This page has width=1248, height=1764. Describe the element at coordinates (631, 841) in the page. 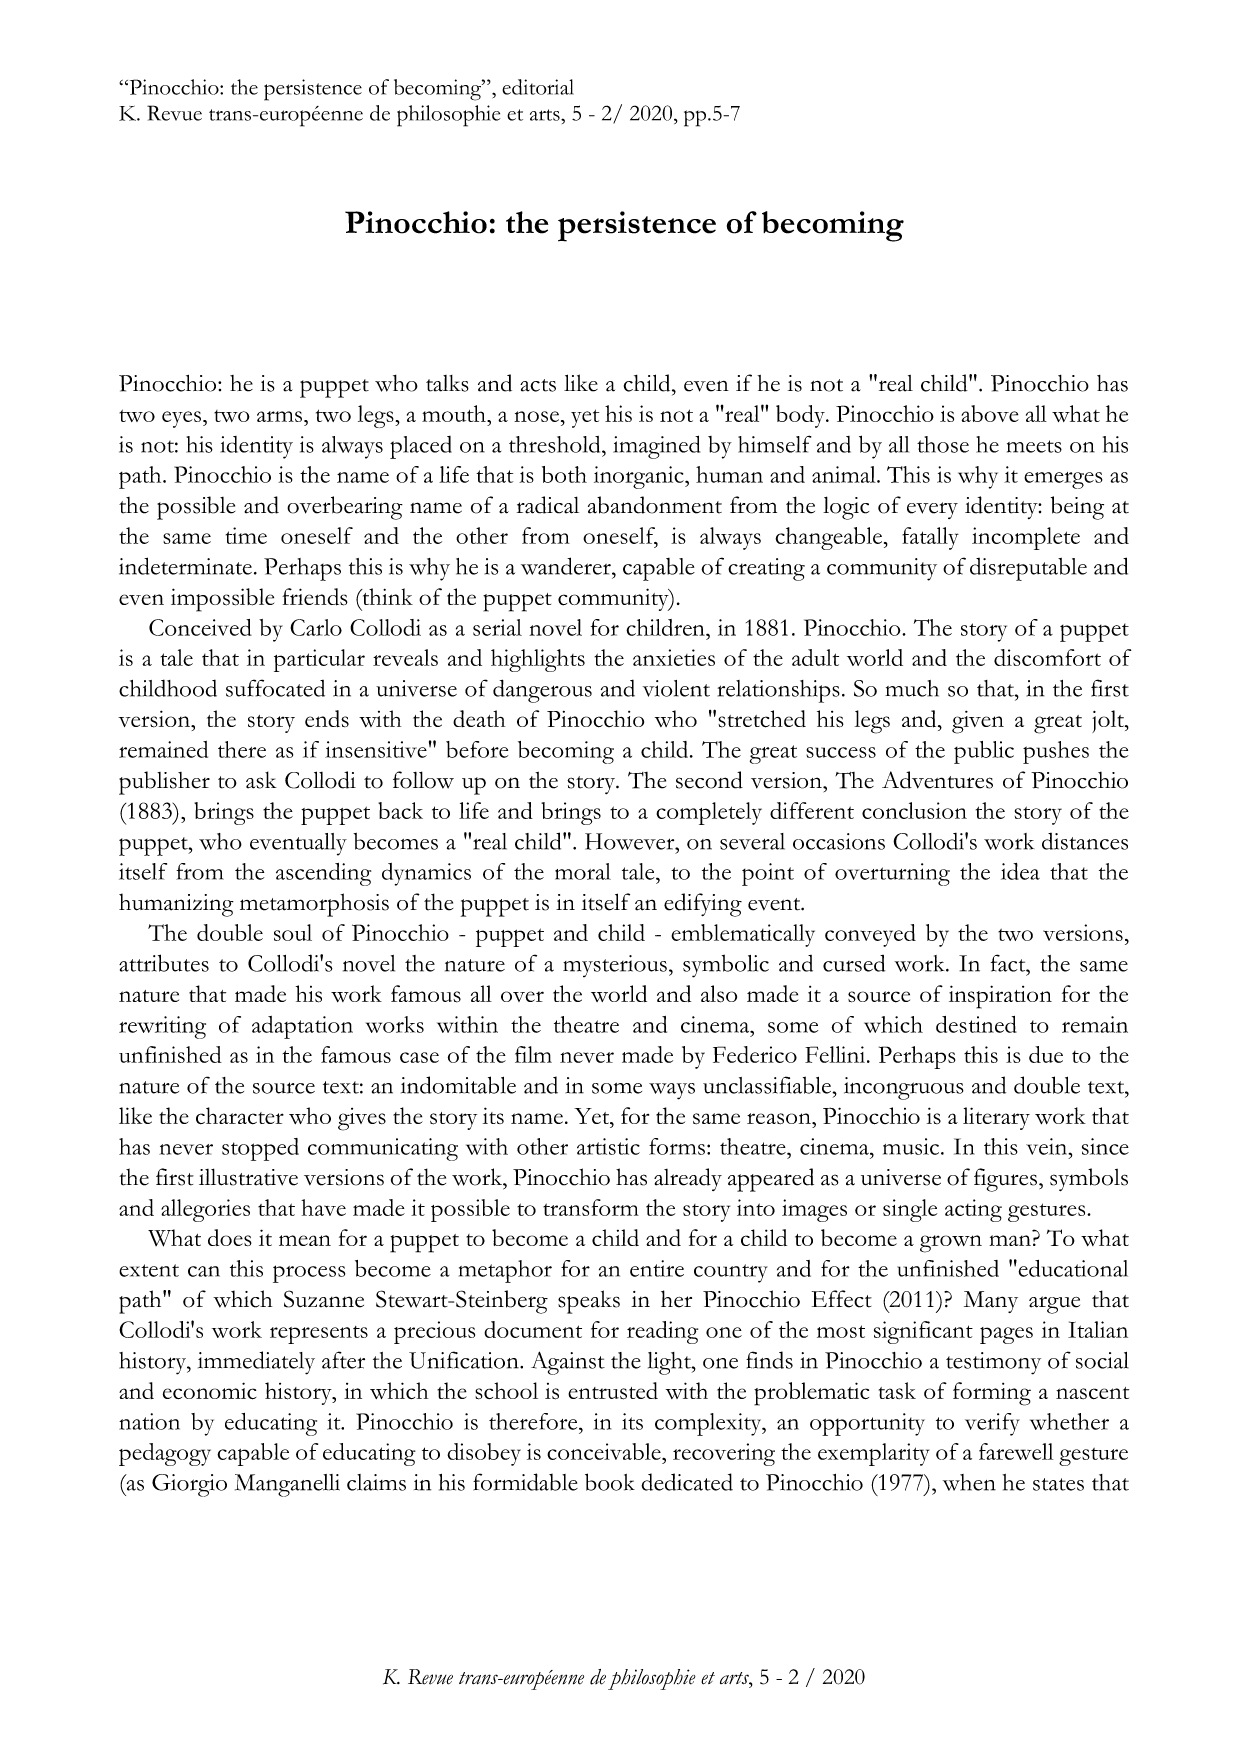

I see `However` at that location.
